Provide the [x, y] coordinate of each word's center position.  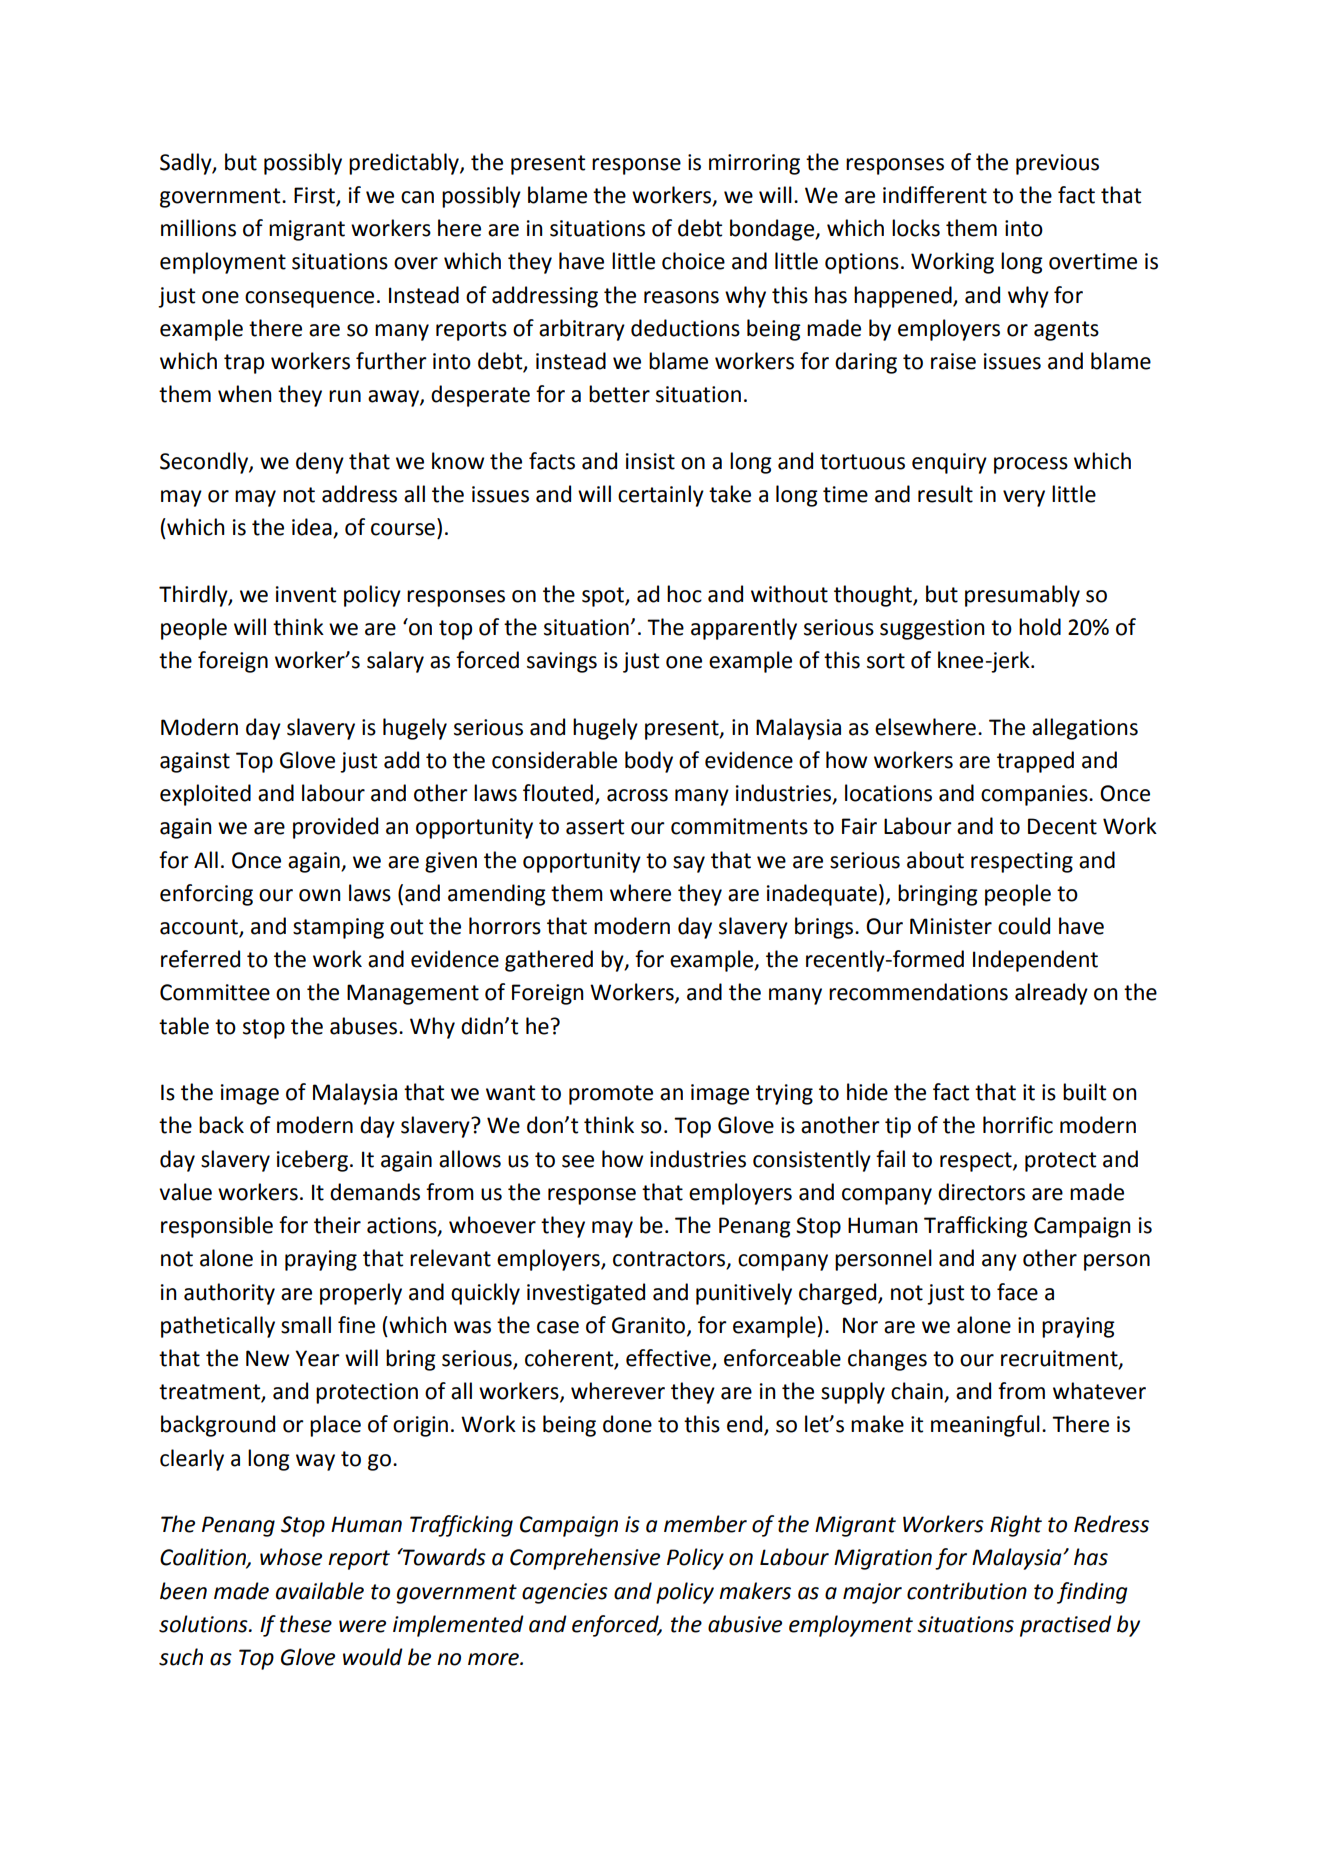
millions [198, 228]
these [306, 1624]
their [337, 1225]
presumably [1022, 596]
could [1024, 926]
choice [693, 261]
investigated [586, 1294]
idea [313, 528]
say [689, 864]
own [320, 895]
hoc [684, 594]
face [1017, 1292]
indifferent [935, 195]
